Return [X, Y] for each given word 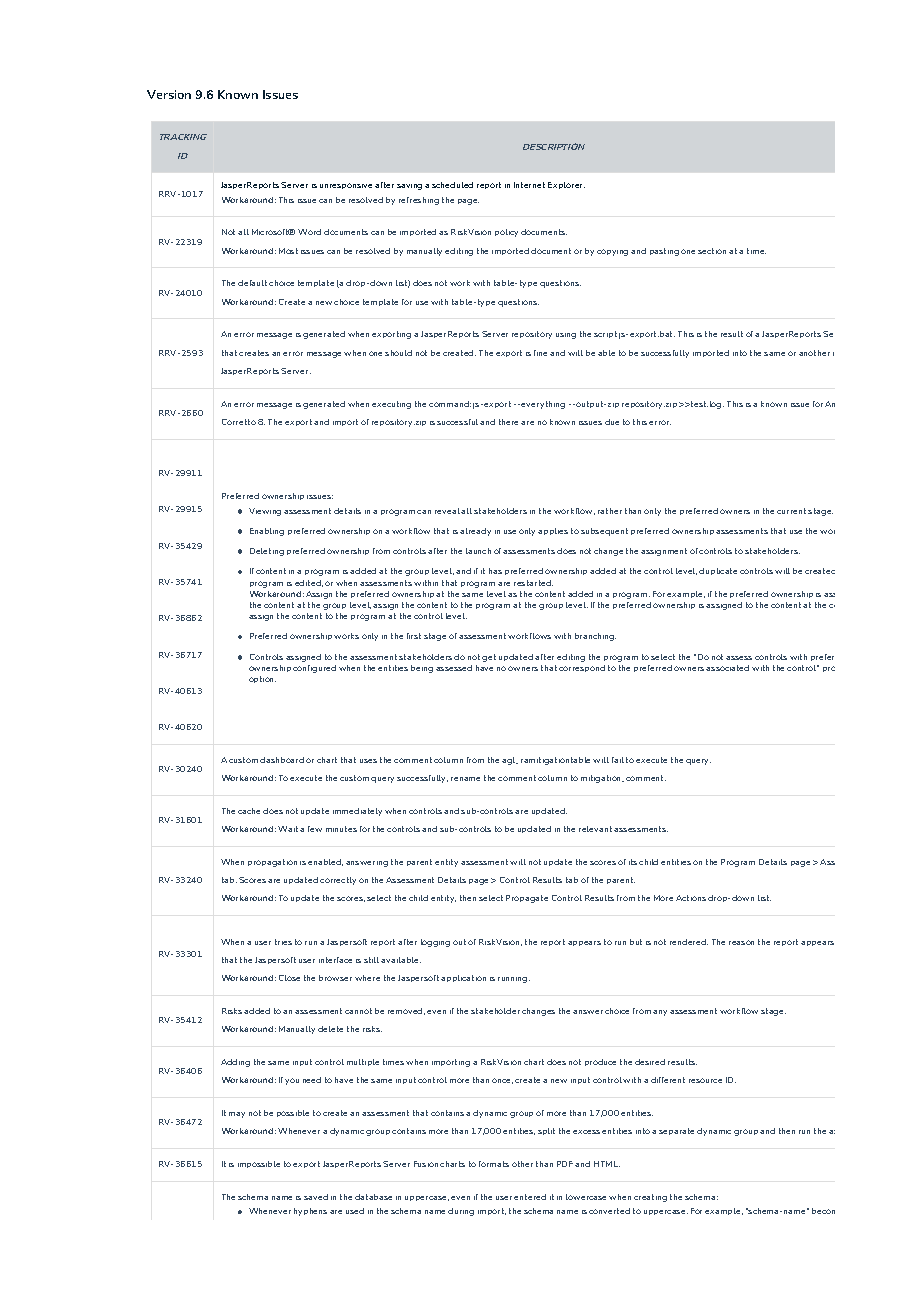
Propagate [527, 899]
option [262, 679]
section [712, 251]
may [237, 1115]
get [489, 658]
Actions [691, 898]
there [508, 422]
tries [283, 942]
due [612, 422]
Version [169, 94]
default [252, 283]
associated [727, 668]
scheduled [452, 185]
